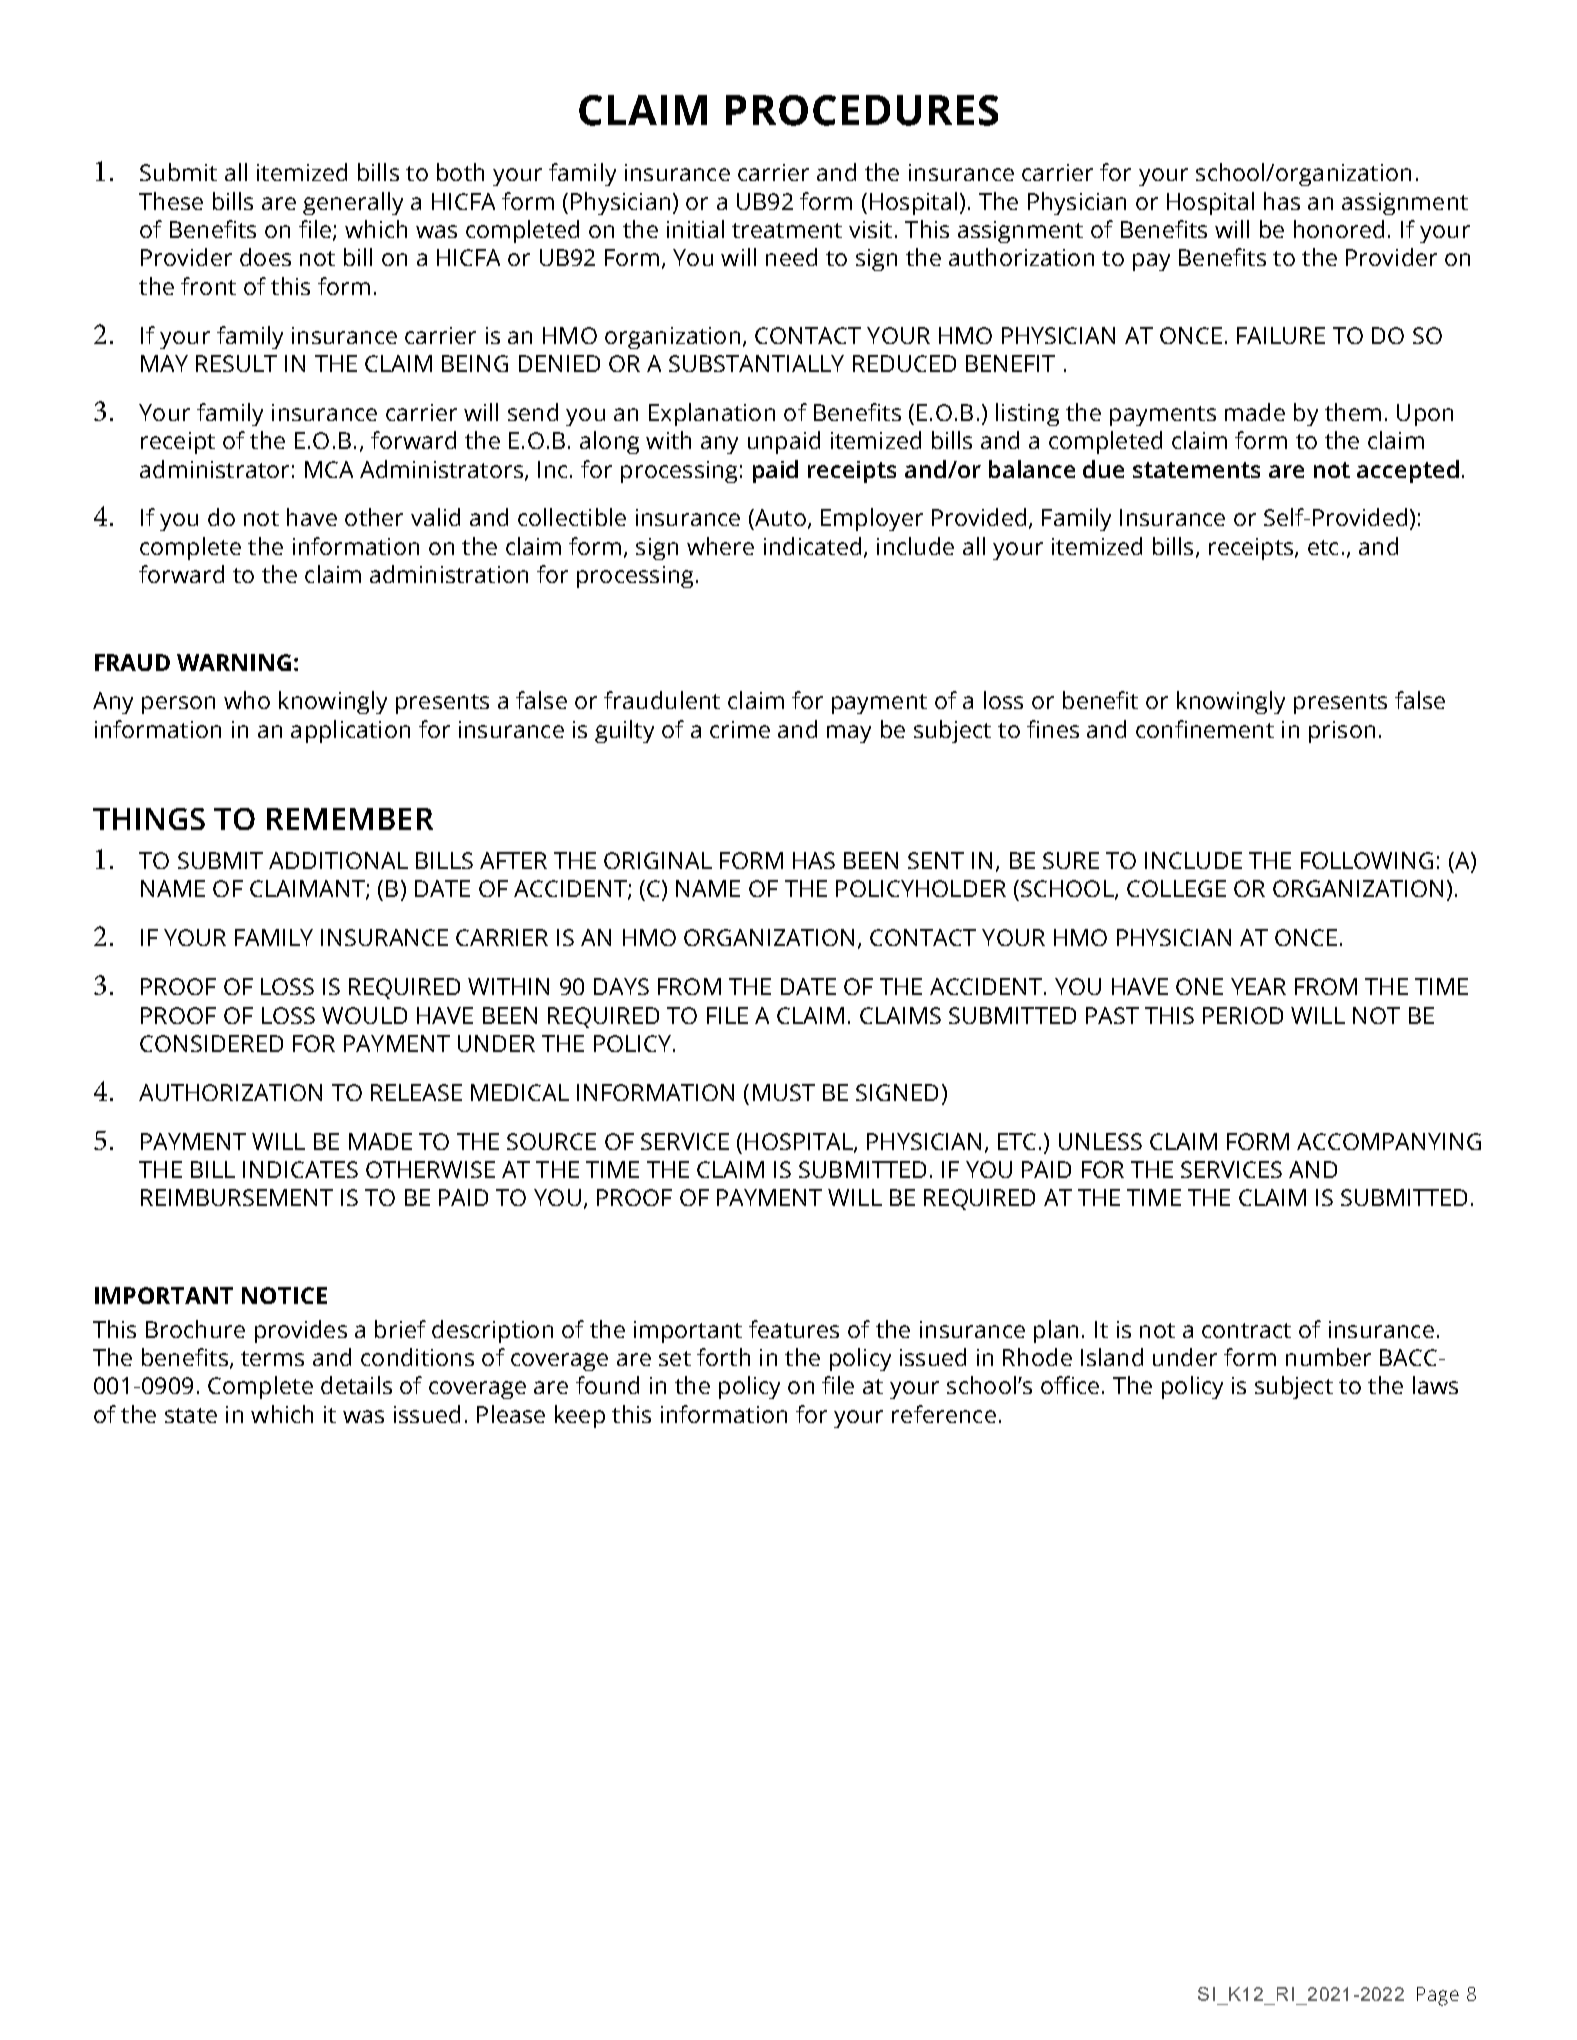 The image size is (1577, 2040). Describe the element at coordinates (1339, 229) in the document. I see `honored` at that location.
